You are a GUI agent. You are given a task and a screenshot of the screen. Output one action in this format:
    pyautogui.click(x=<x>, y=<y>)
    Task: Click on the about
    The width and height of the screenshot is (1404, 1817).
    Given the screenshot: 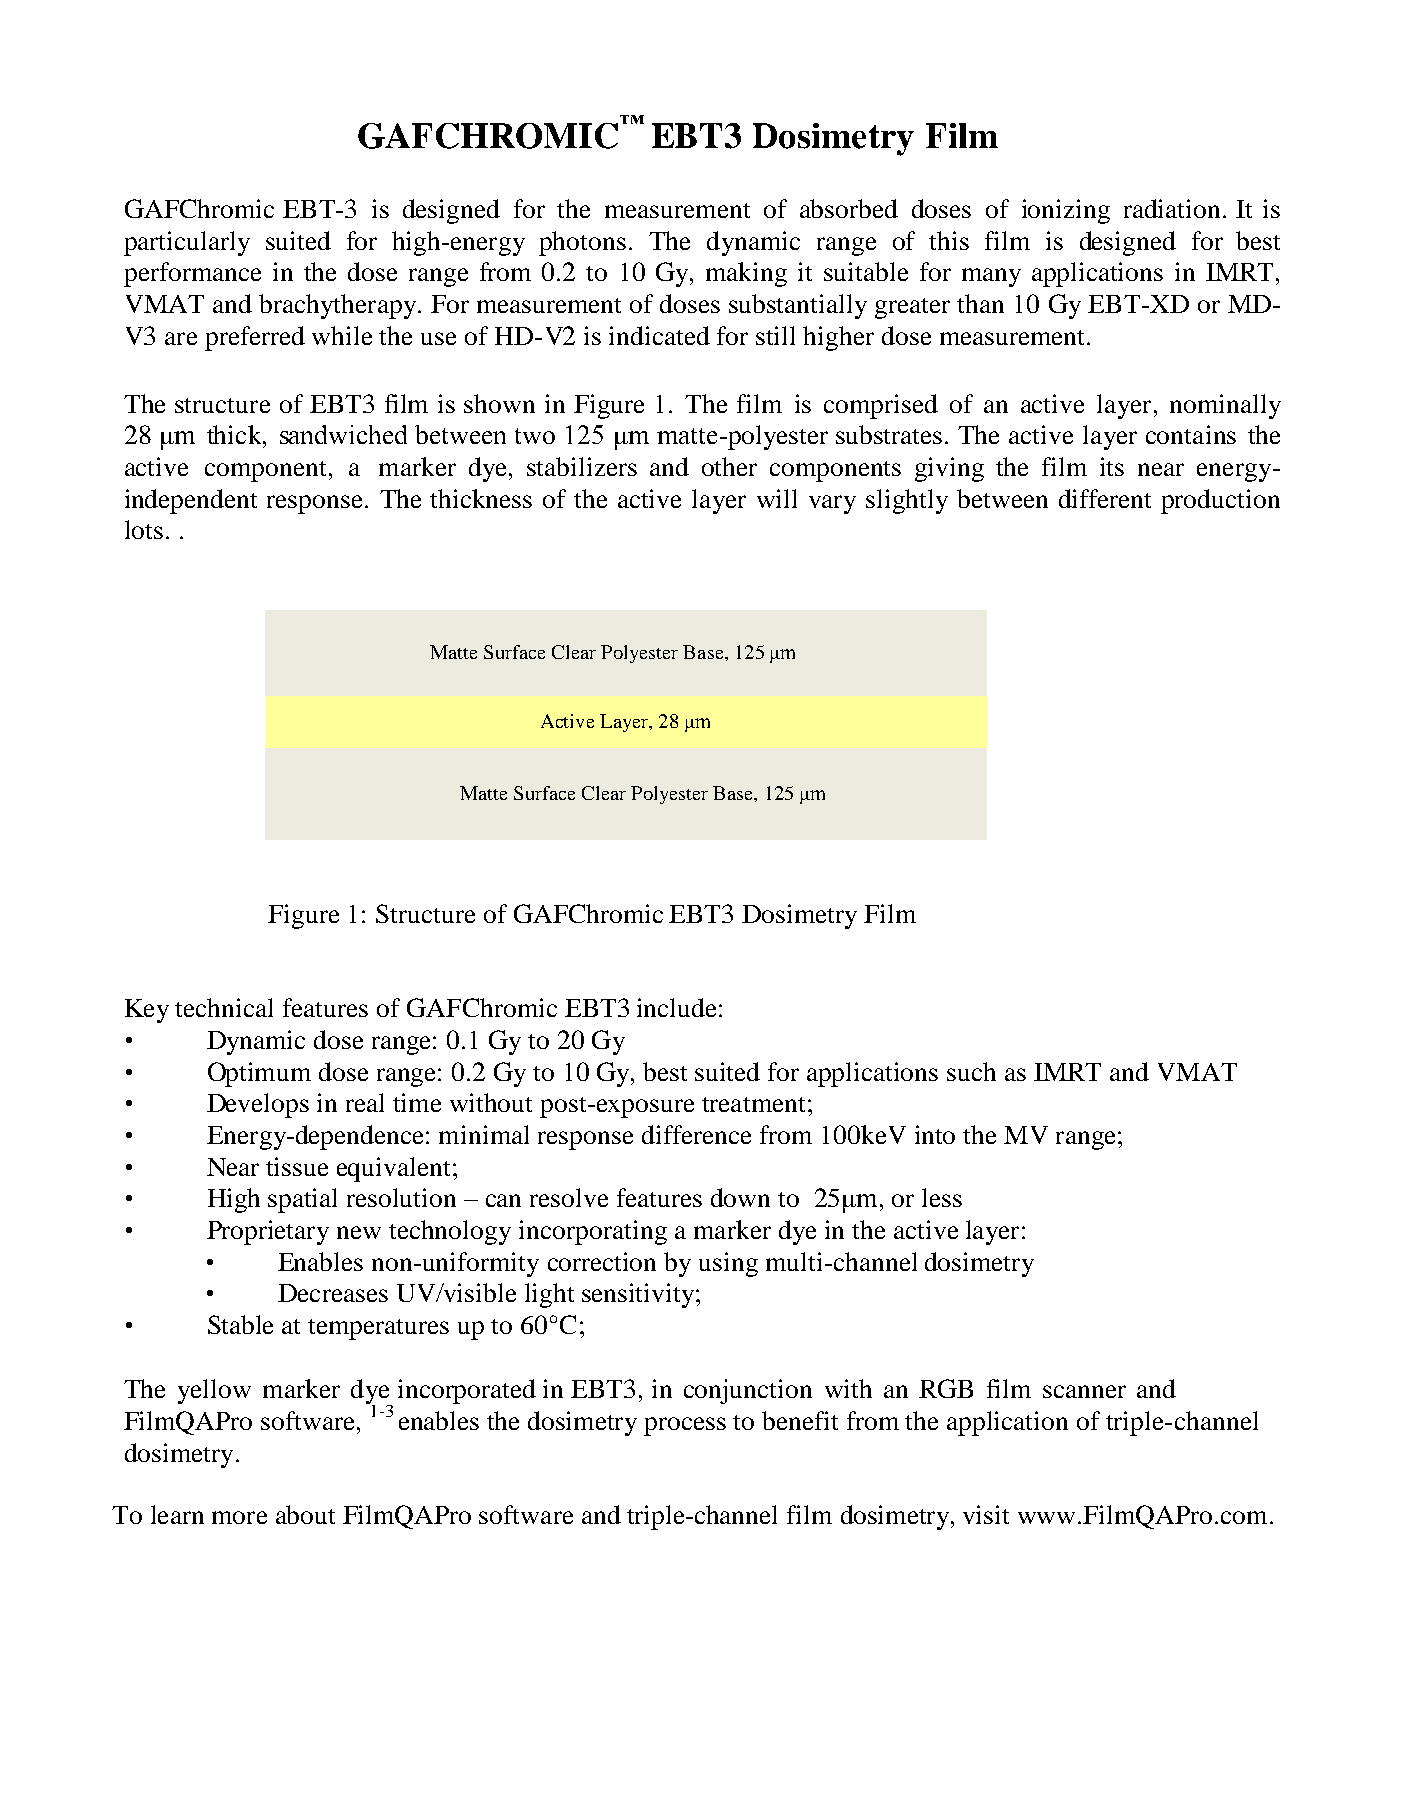 What is the action you would take?
    pyautogui.click(x=305, y=1514)
